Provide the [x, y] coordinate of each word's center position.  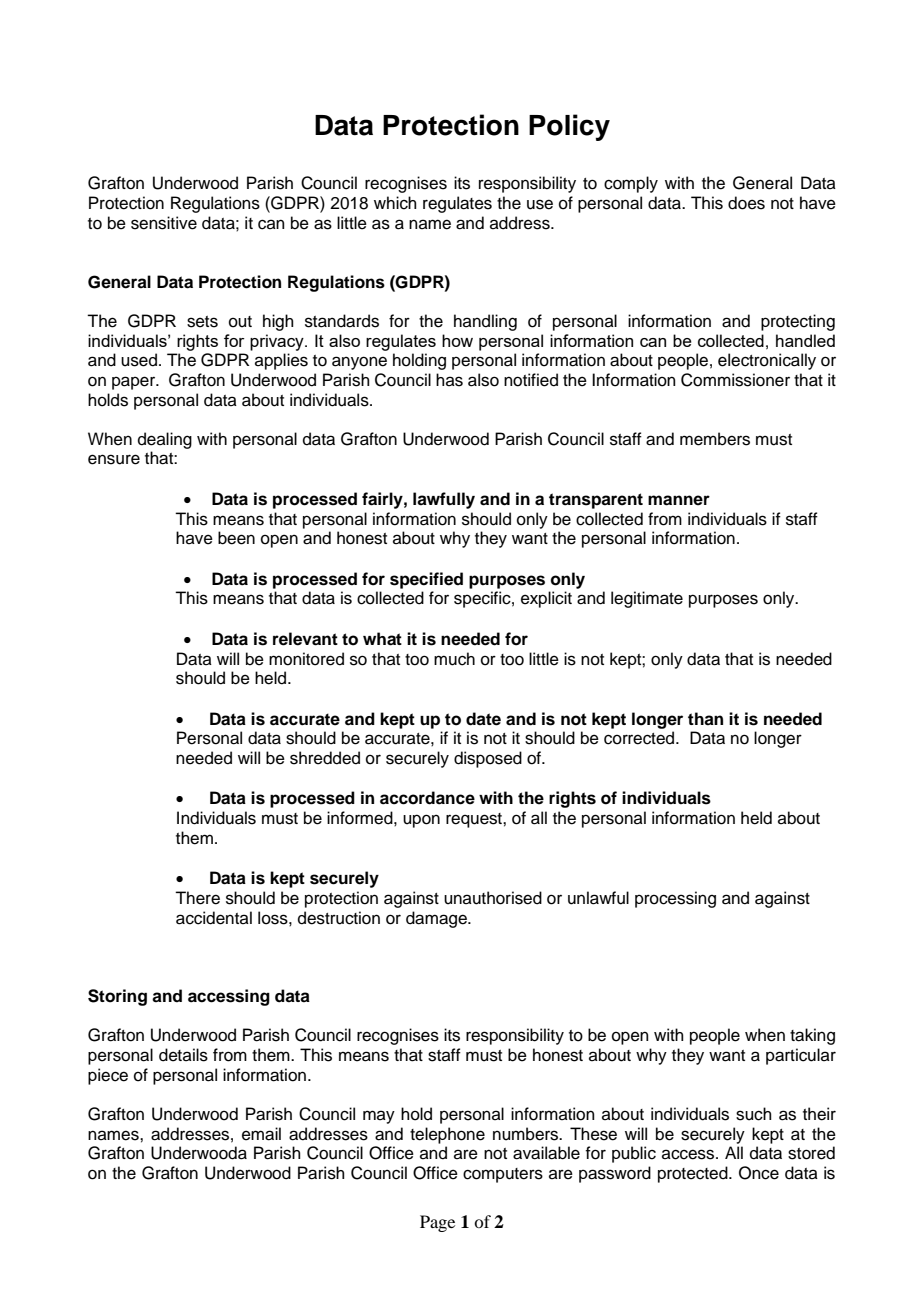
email [261, 1134]
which [395, 203]
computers [503, 1175]
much [454, 659]
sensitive [164, 223]
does [746, 203]
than [705, 719]
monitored [306, 659]
